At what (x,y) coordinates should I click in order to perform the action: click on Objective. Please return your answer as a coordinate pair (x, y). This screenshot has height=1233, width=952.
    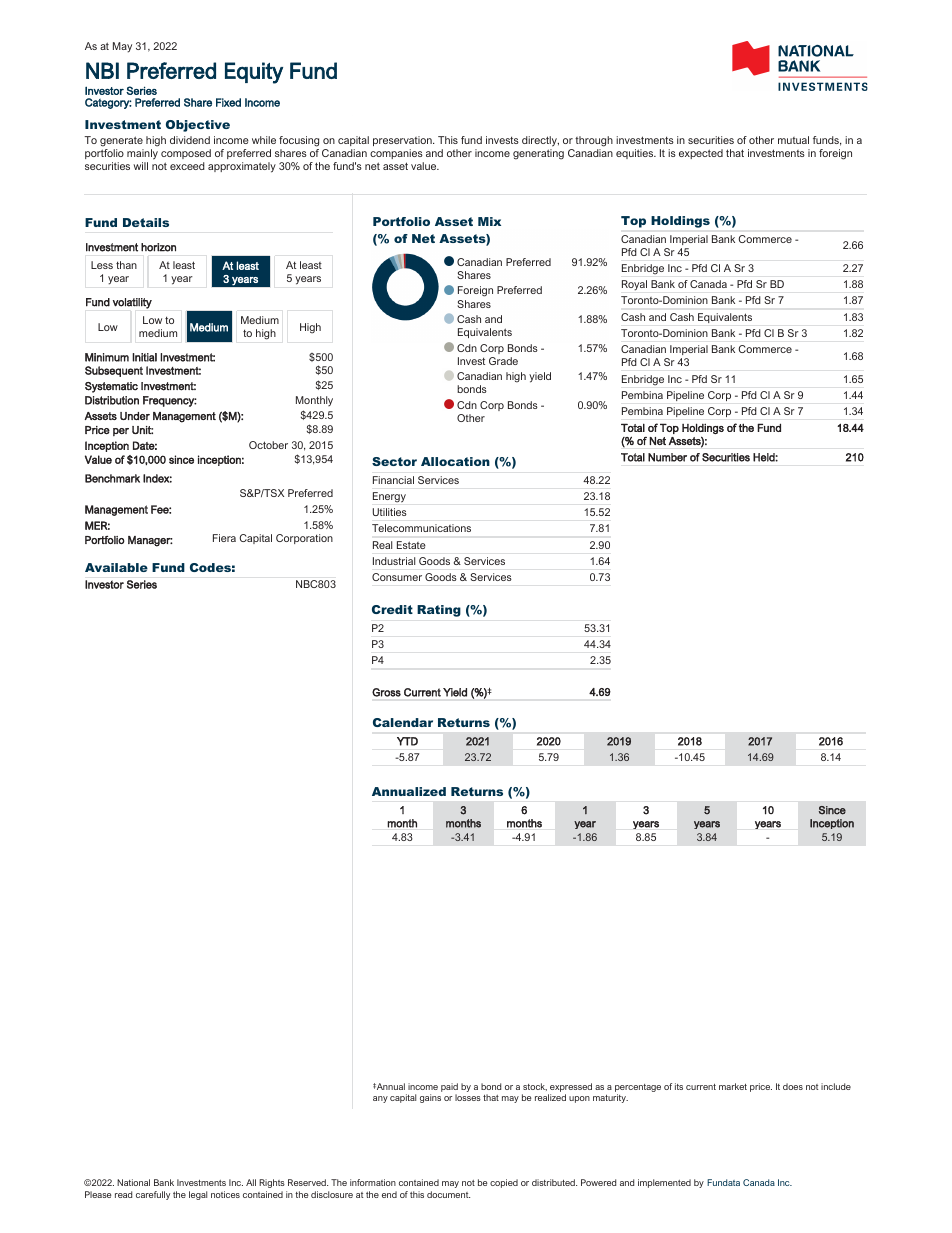
    Looking at the image, I should click on (198, 126).
